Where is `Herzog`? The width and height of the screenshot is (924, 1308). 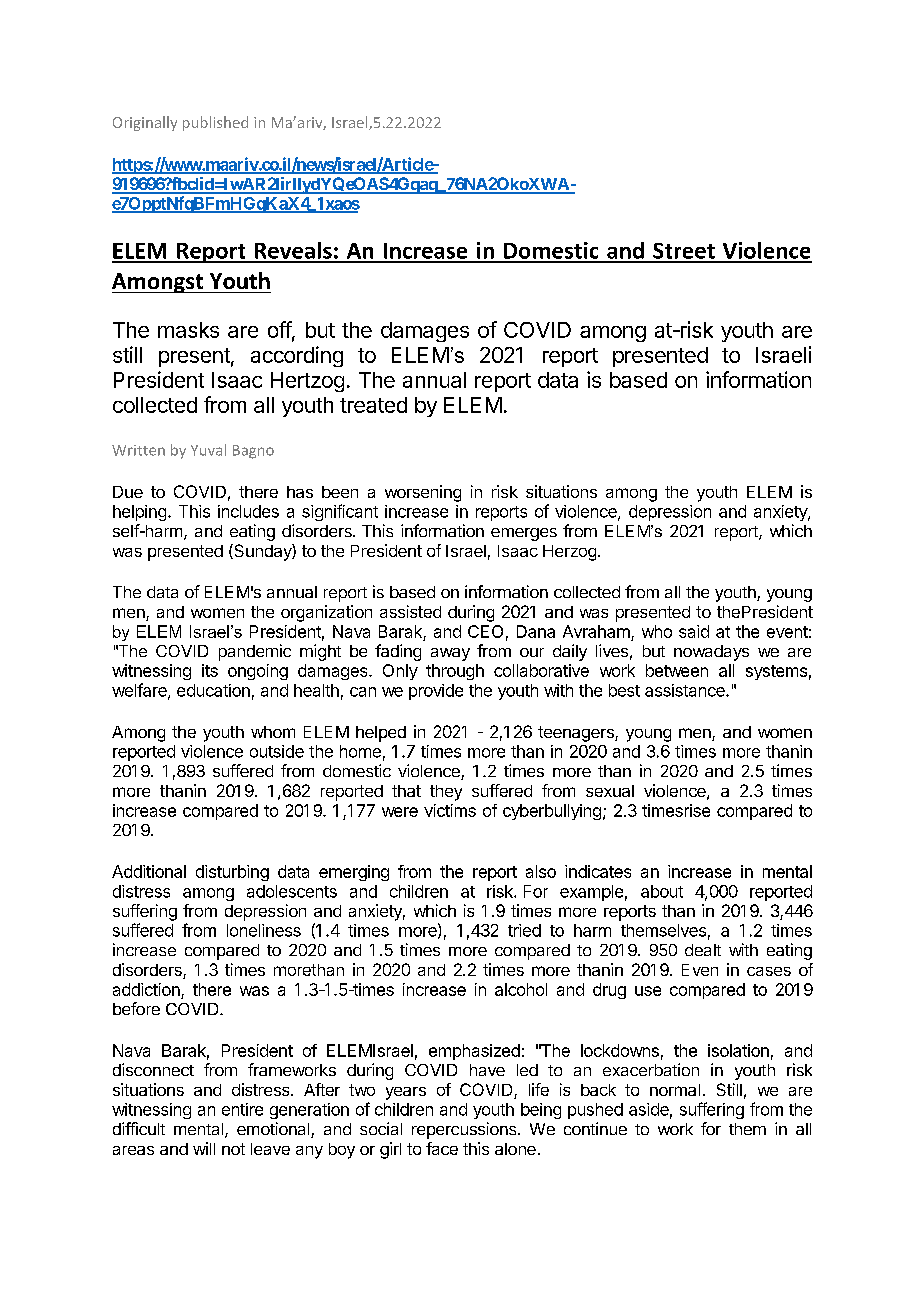
Herzog is located at coordinates (569, 553).
